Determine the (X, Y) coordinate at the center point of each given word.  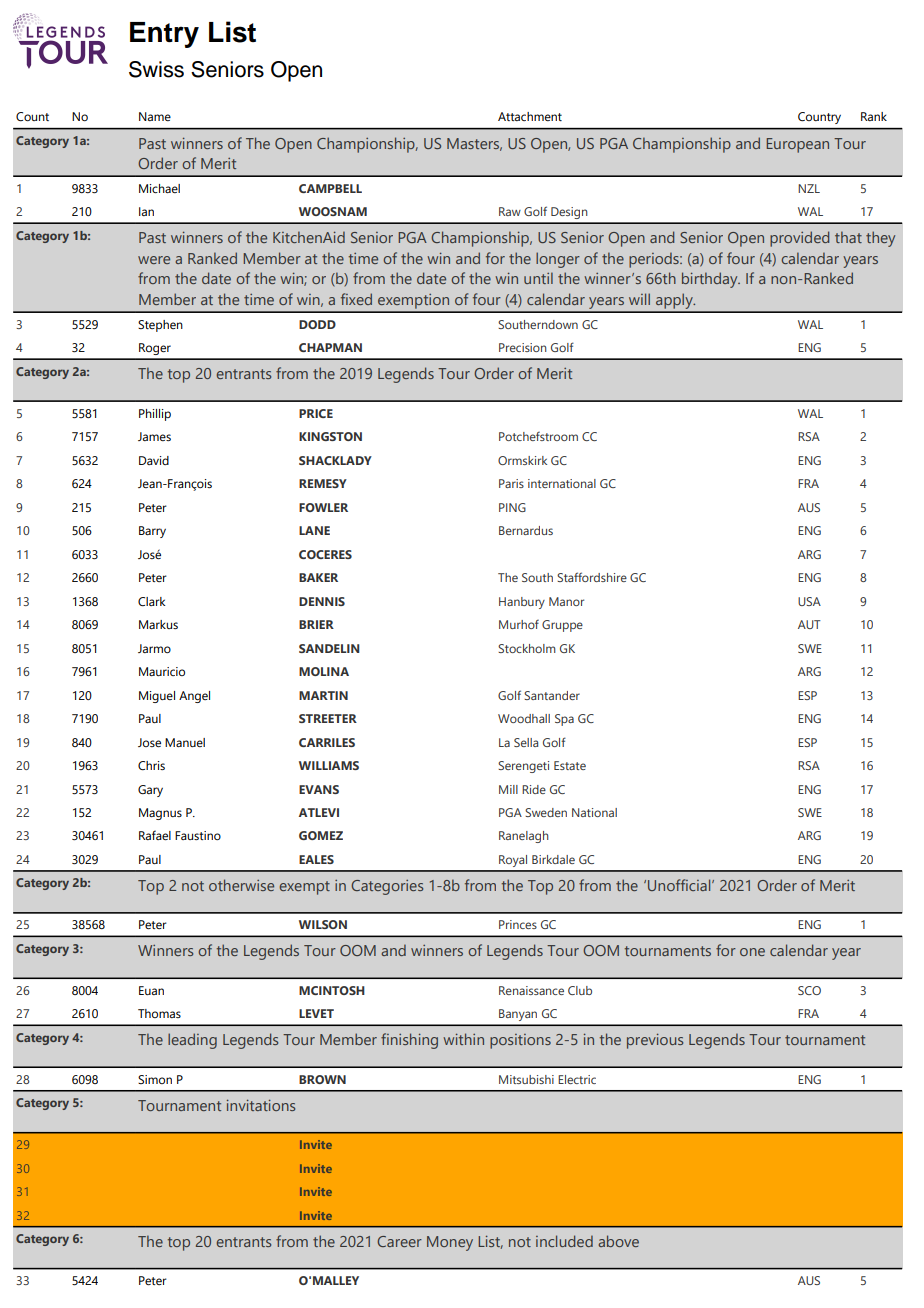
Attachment (530, 116)
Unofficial (680, 885)
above (618, 1241)
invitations (261, 1105)
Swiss (156, 69)
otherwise (241, 885)
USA (809, 601)
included (564, 1241)
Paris (511, 483)
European (797, 145)
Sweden (546, 812)
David (154, 460)
